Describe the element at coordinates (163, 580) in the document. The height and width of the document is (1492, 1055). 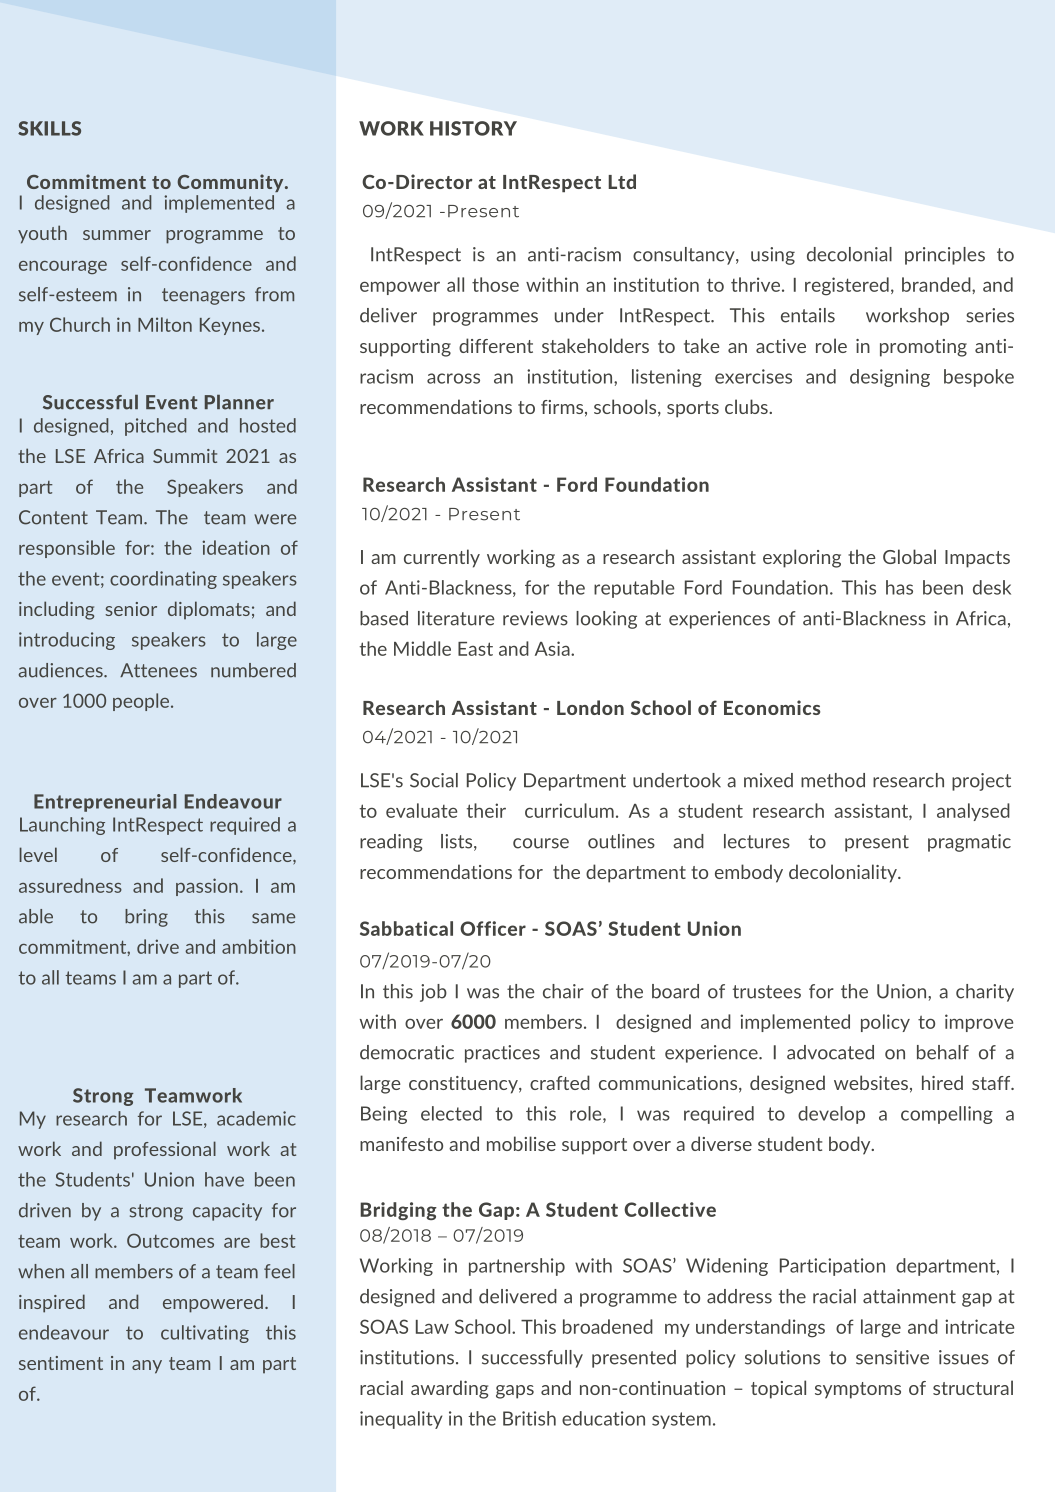
I see `coordinating` at that location.
